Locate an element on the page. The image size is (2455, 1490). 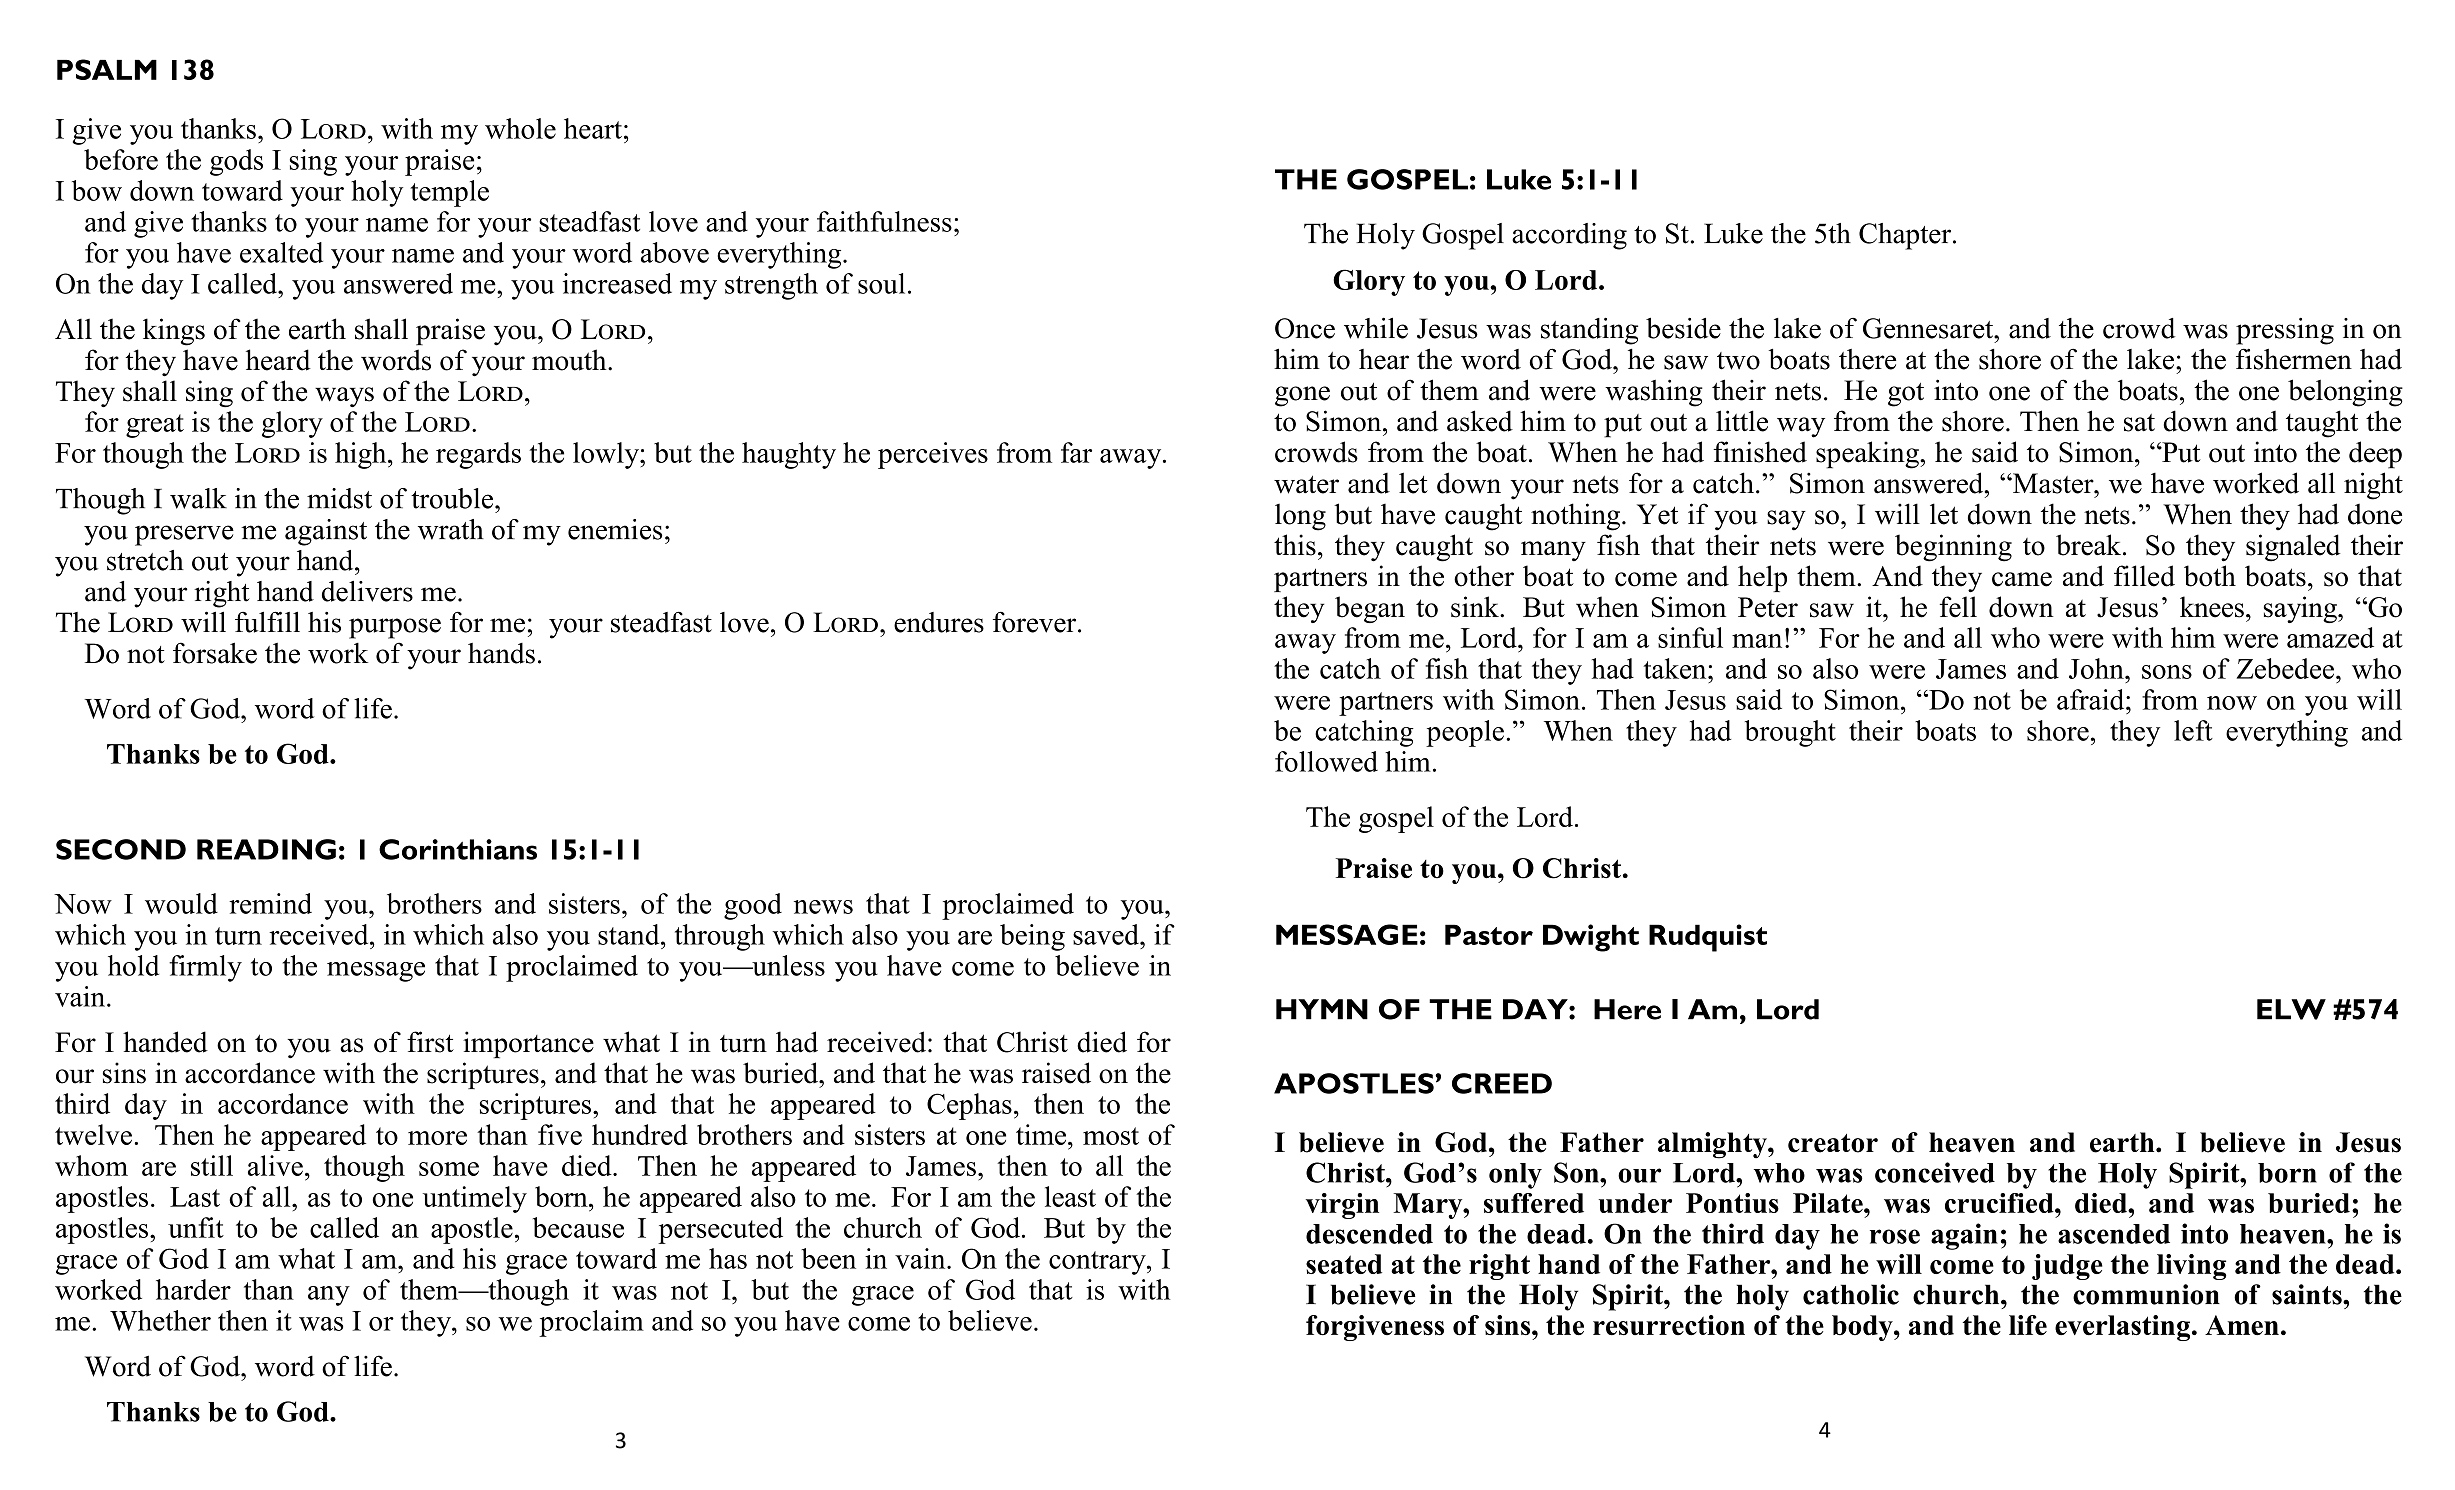
Chapter is located at coordinates (1906, 236).
